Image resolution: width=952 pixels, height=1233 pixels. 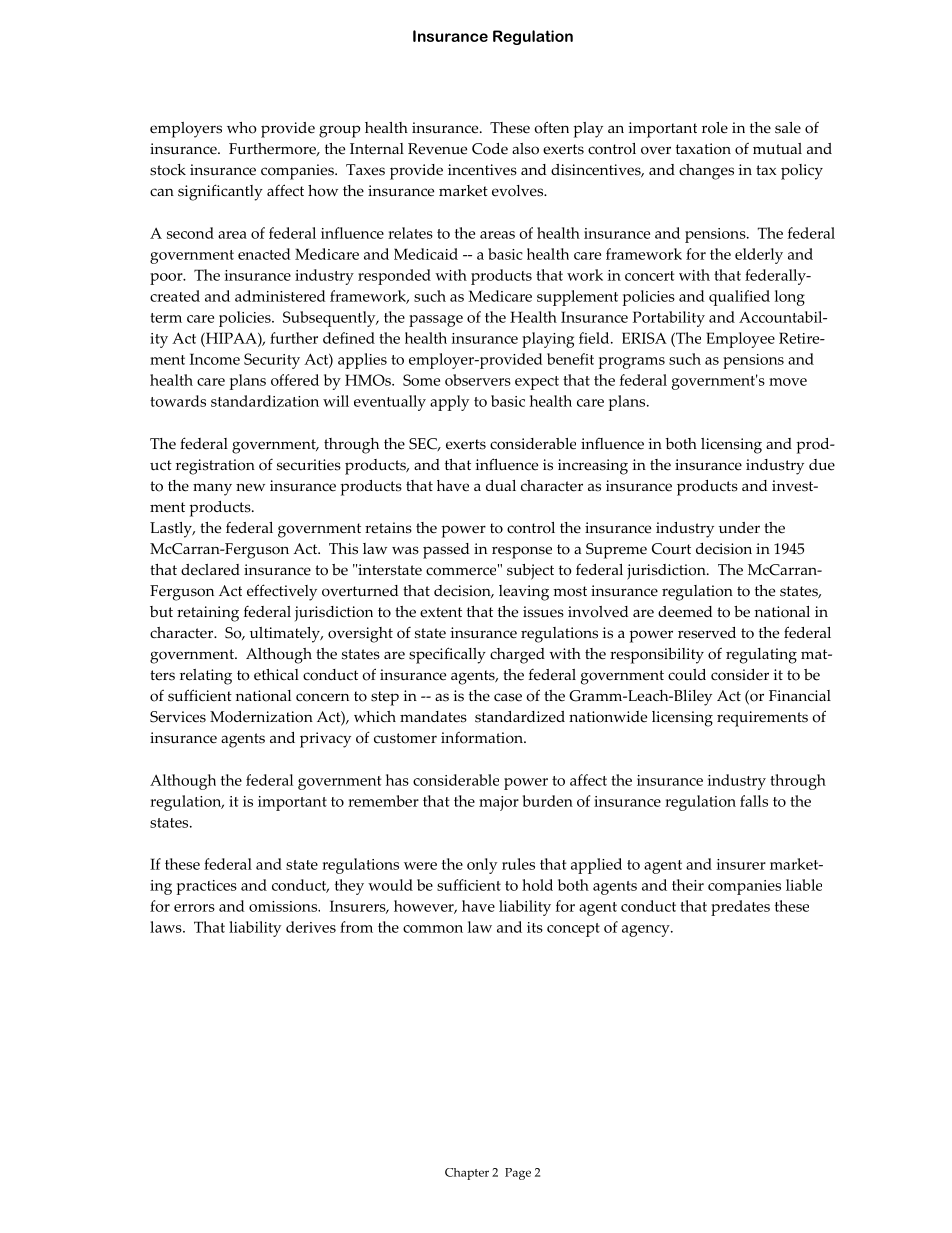 I want to click on charged, so click(x=517, y=656).
